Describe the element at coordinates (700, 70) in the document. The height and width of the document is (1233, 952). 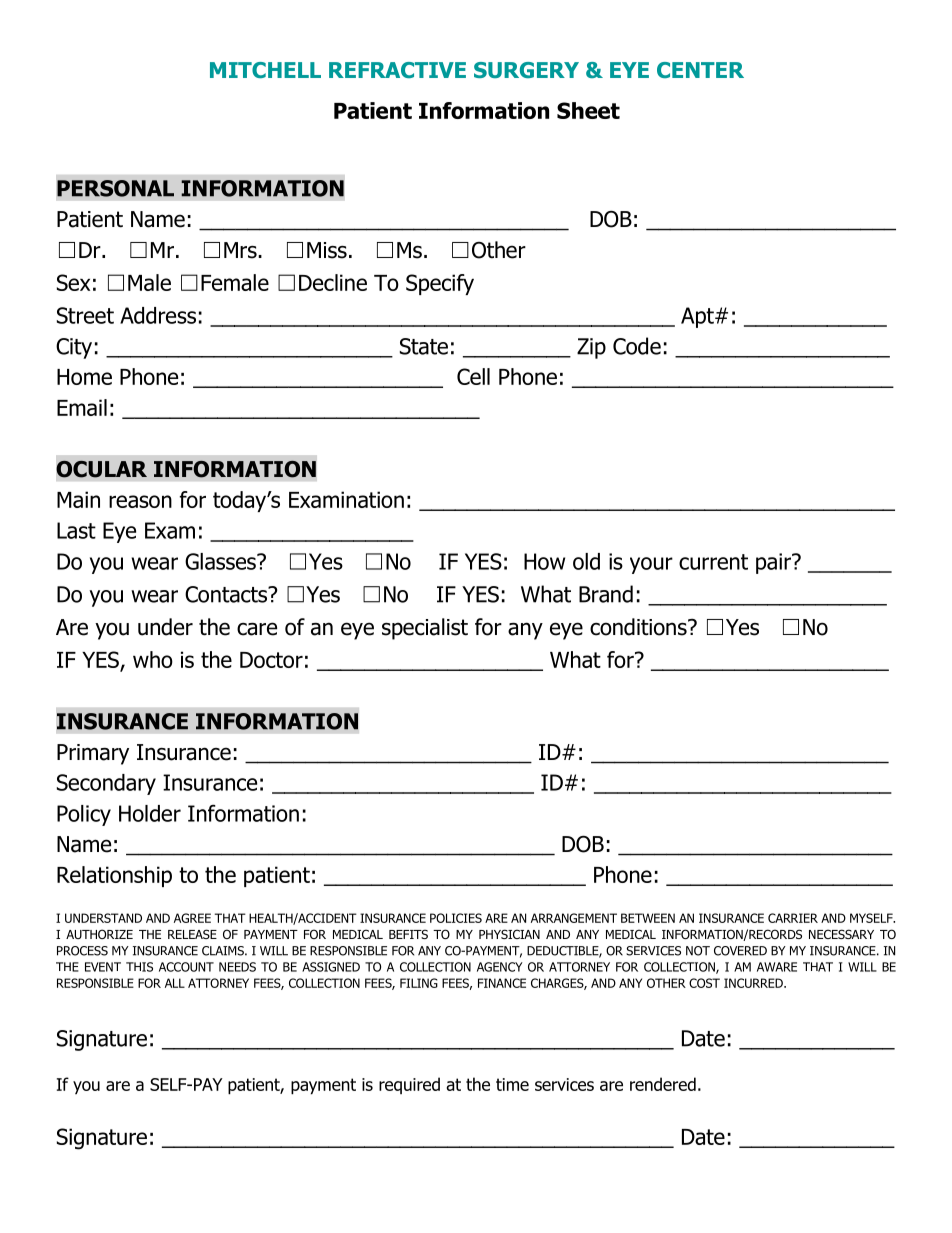
I see `CENTER` at that location.
